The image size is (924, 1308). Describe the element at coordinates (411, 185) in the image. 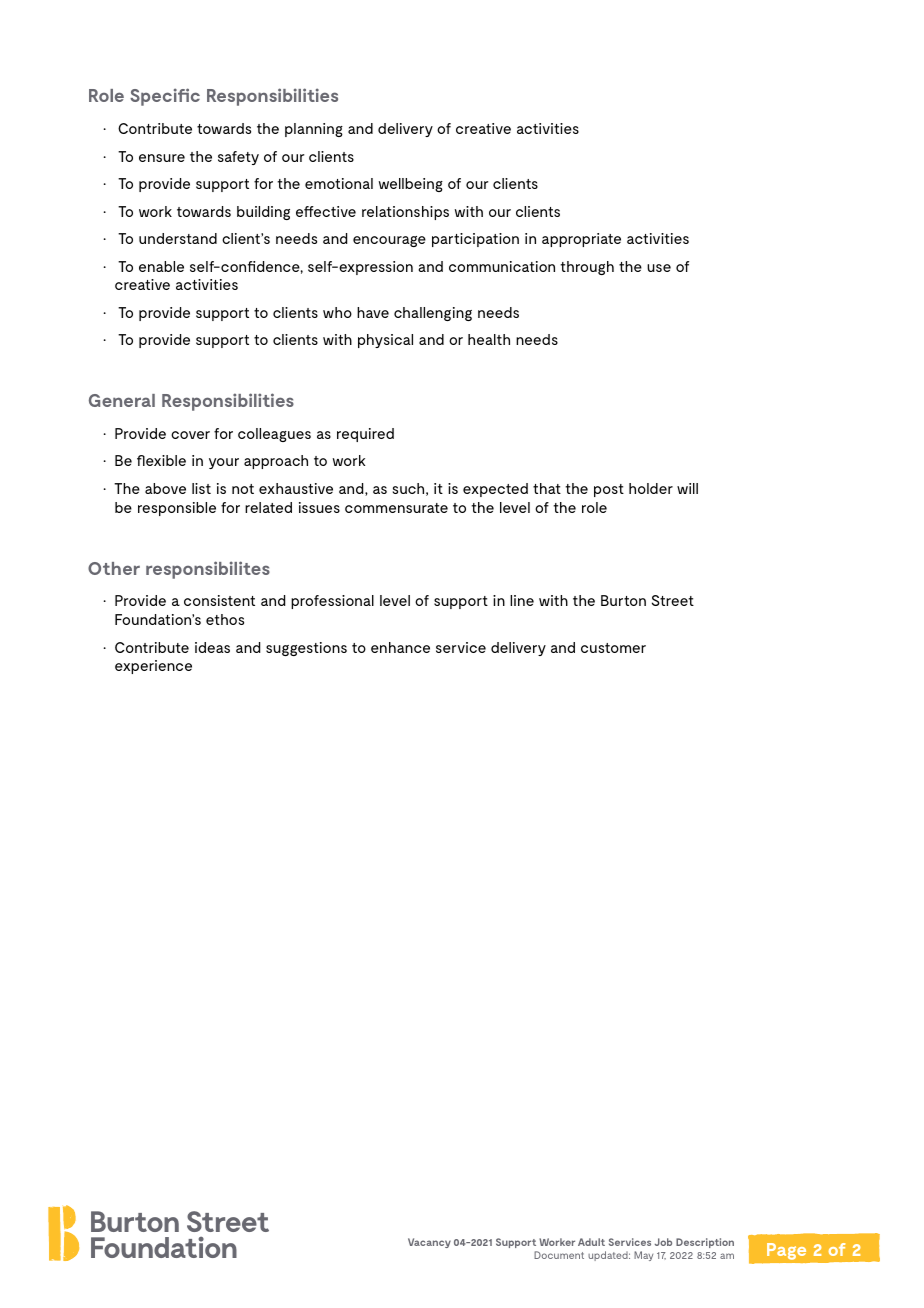

I see `wellbeing` at that location.
